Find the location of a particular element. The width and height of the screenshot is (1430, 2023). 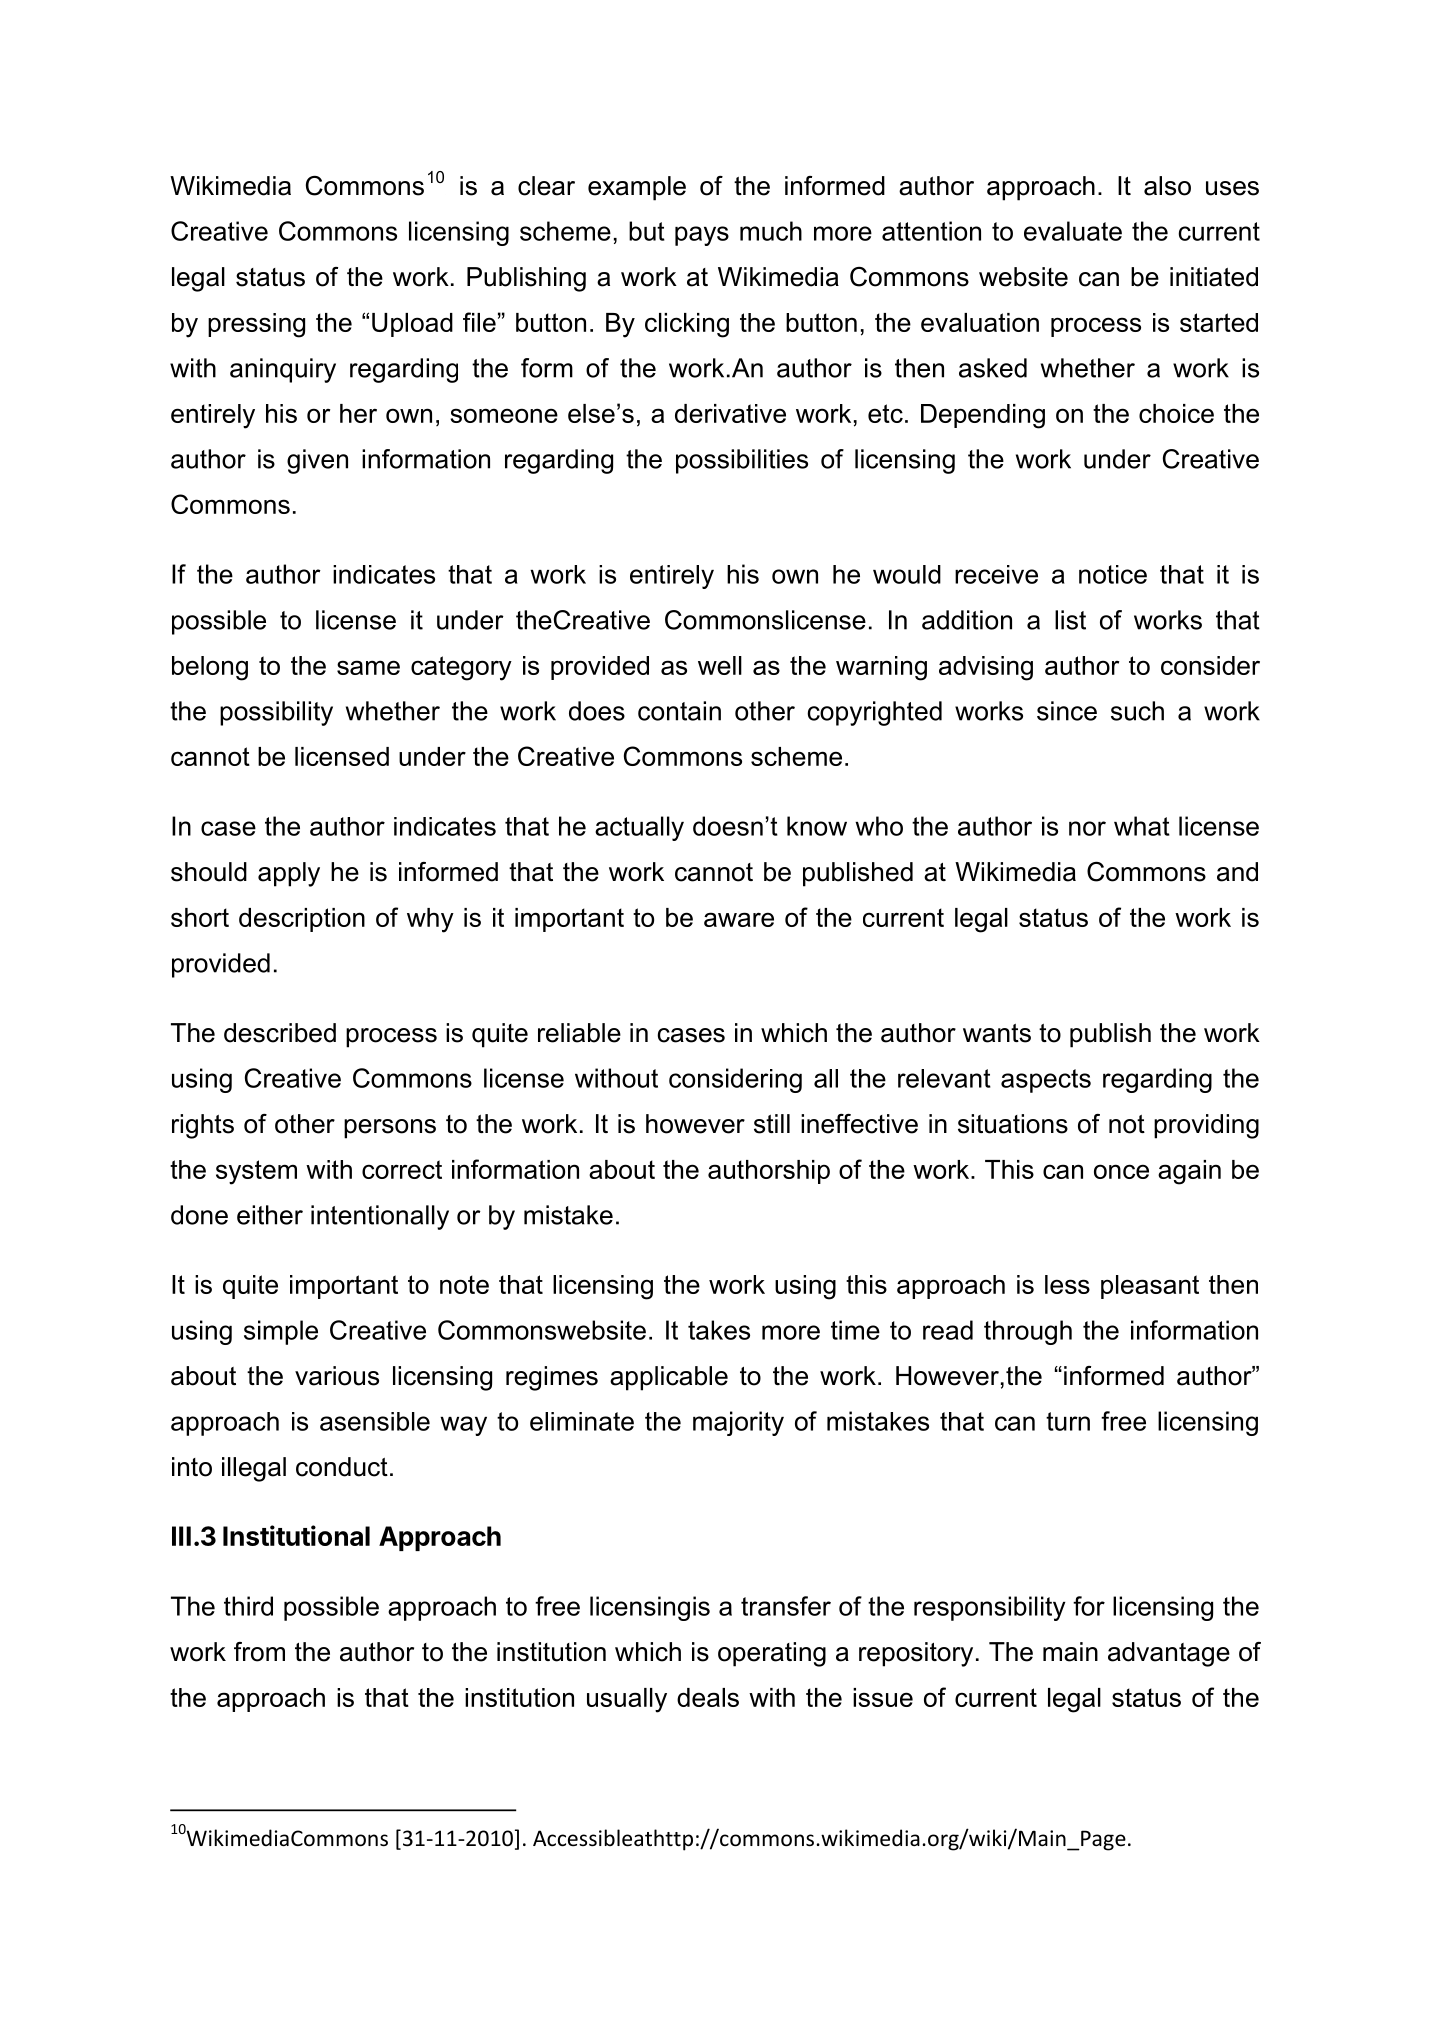

notice is located at coordinates (1113, 574).
